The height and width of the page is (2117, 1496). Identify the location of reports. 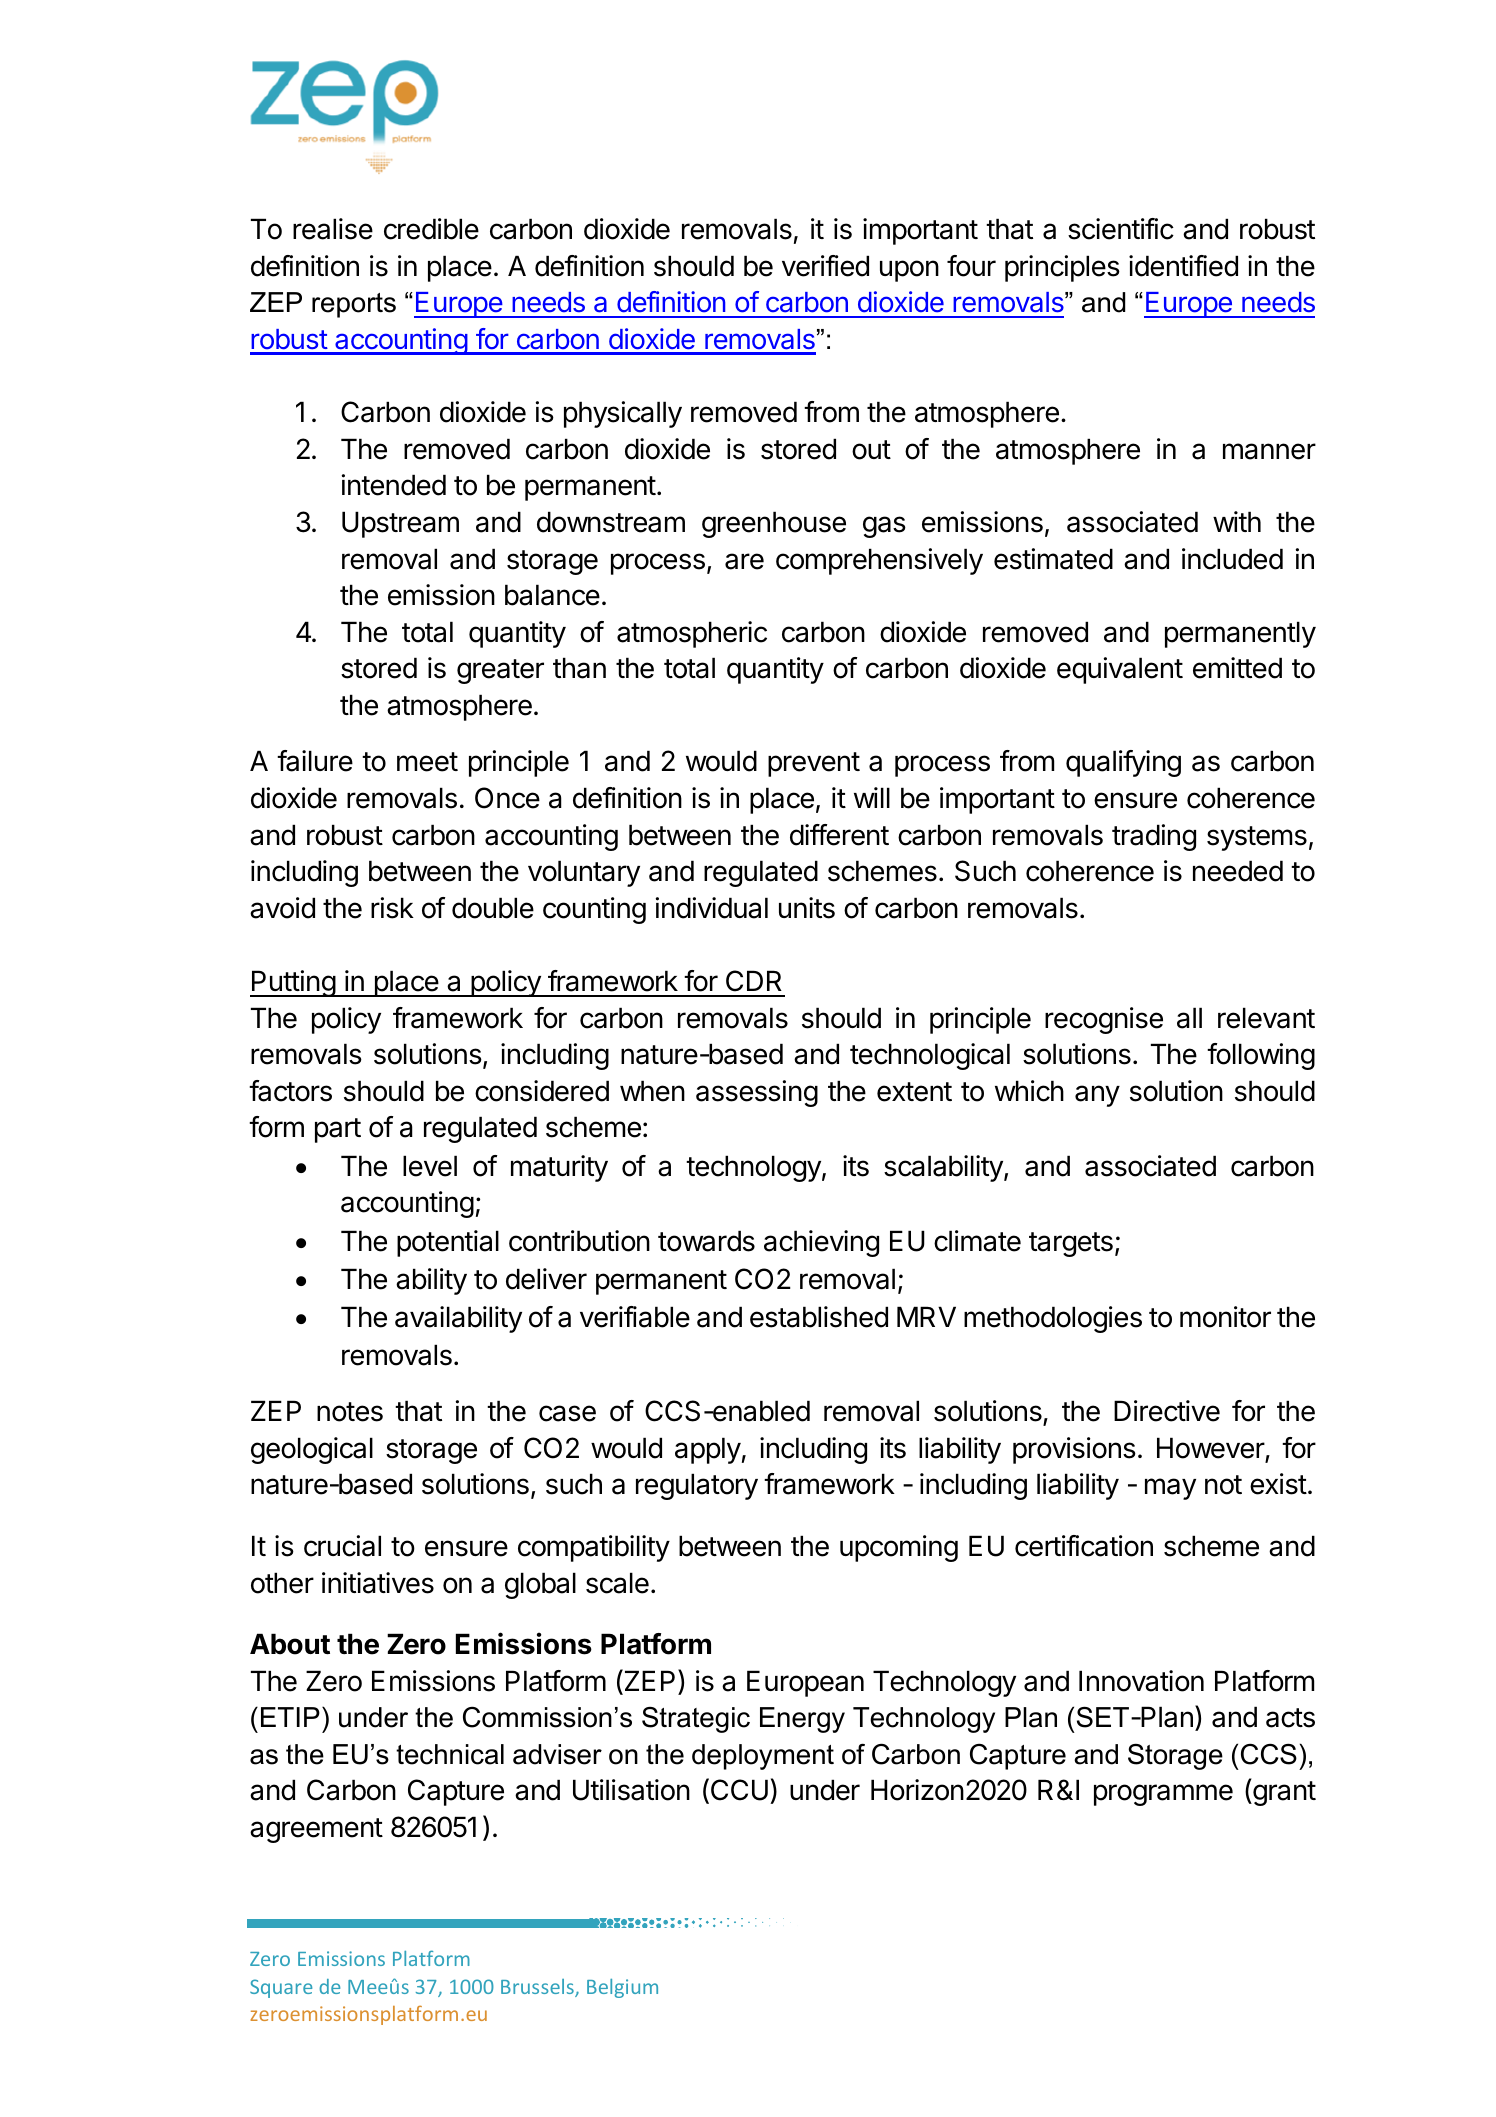
(354, 305).
